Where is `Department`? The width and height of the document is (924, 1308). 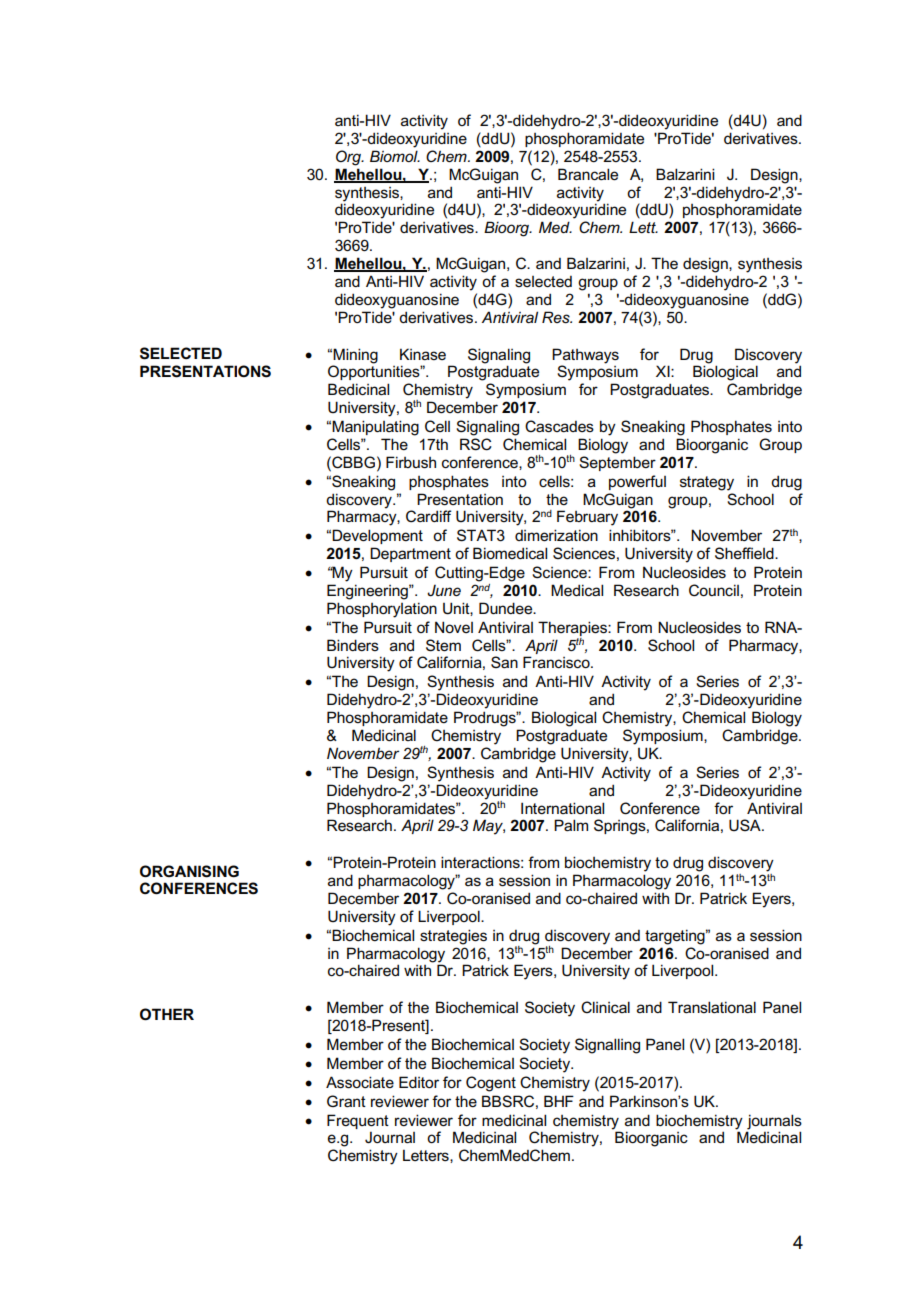 Department is located at coordinates (410, 554).
